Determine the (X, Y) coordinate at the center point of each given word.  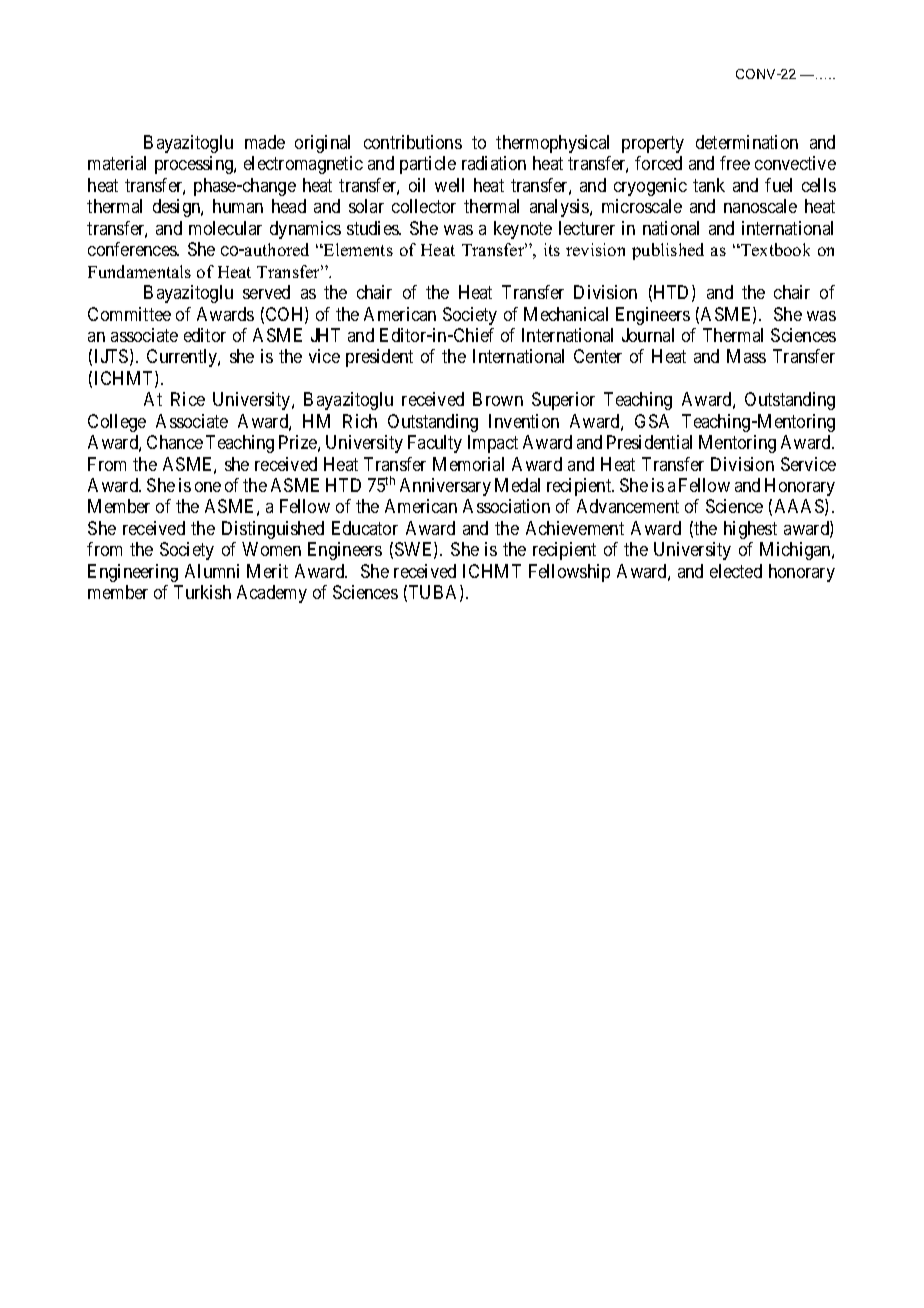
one (208, 487)
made (265, 142)
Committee (129, 314)
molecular (225, 228)
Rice (188, 399)
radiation (494, 163)
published (668, 251)
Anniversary (445, 487)
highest (750, 530)
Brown (498, 399)
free (735, 163)
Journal (648, 335)
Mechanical (566, 314)
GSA (652, 421)
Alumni (212, 571)
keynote (523, 230)
